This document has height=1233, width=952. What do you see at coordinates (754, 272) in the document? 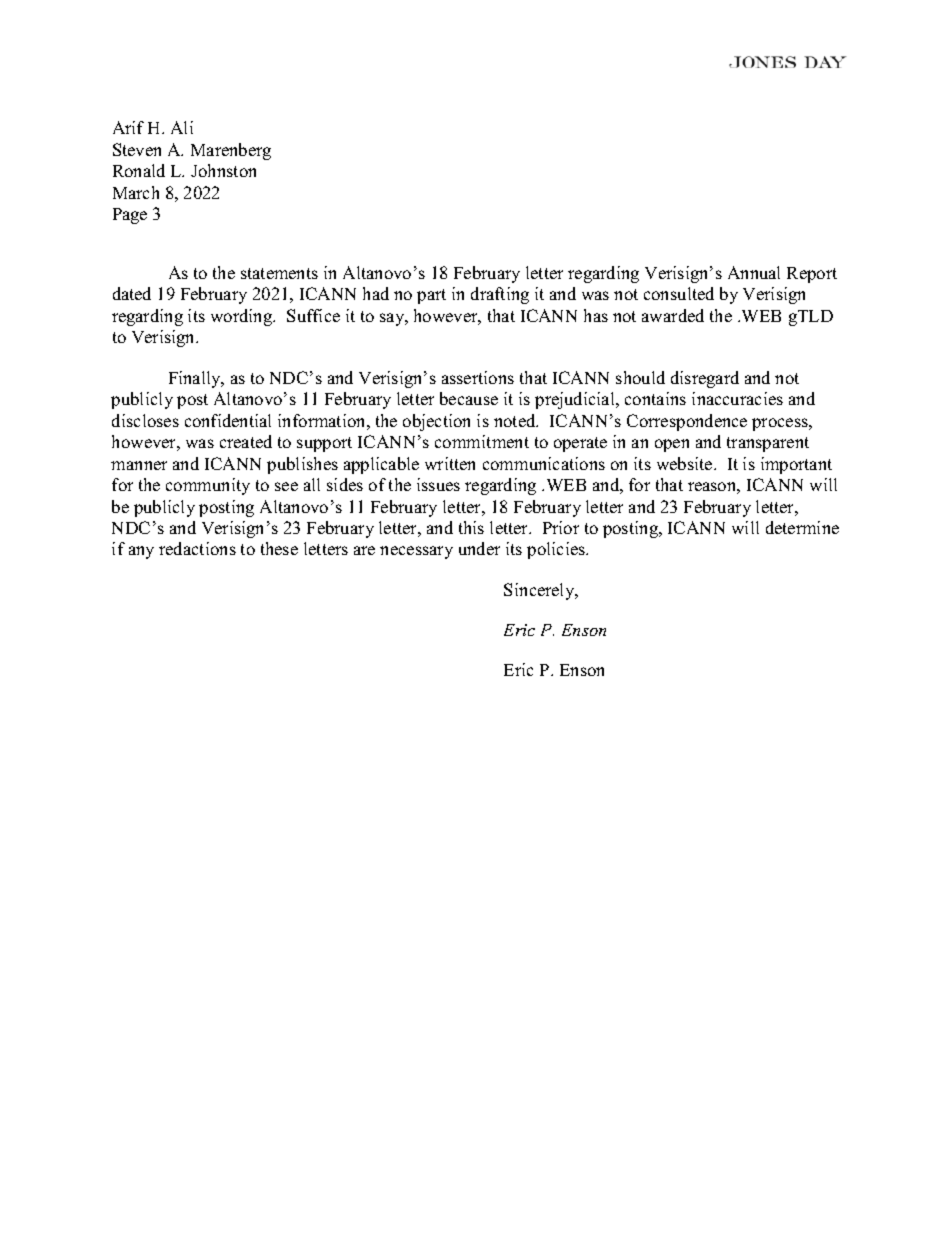
I see `Annual` at bounding box center [754, 272].
